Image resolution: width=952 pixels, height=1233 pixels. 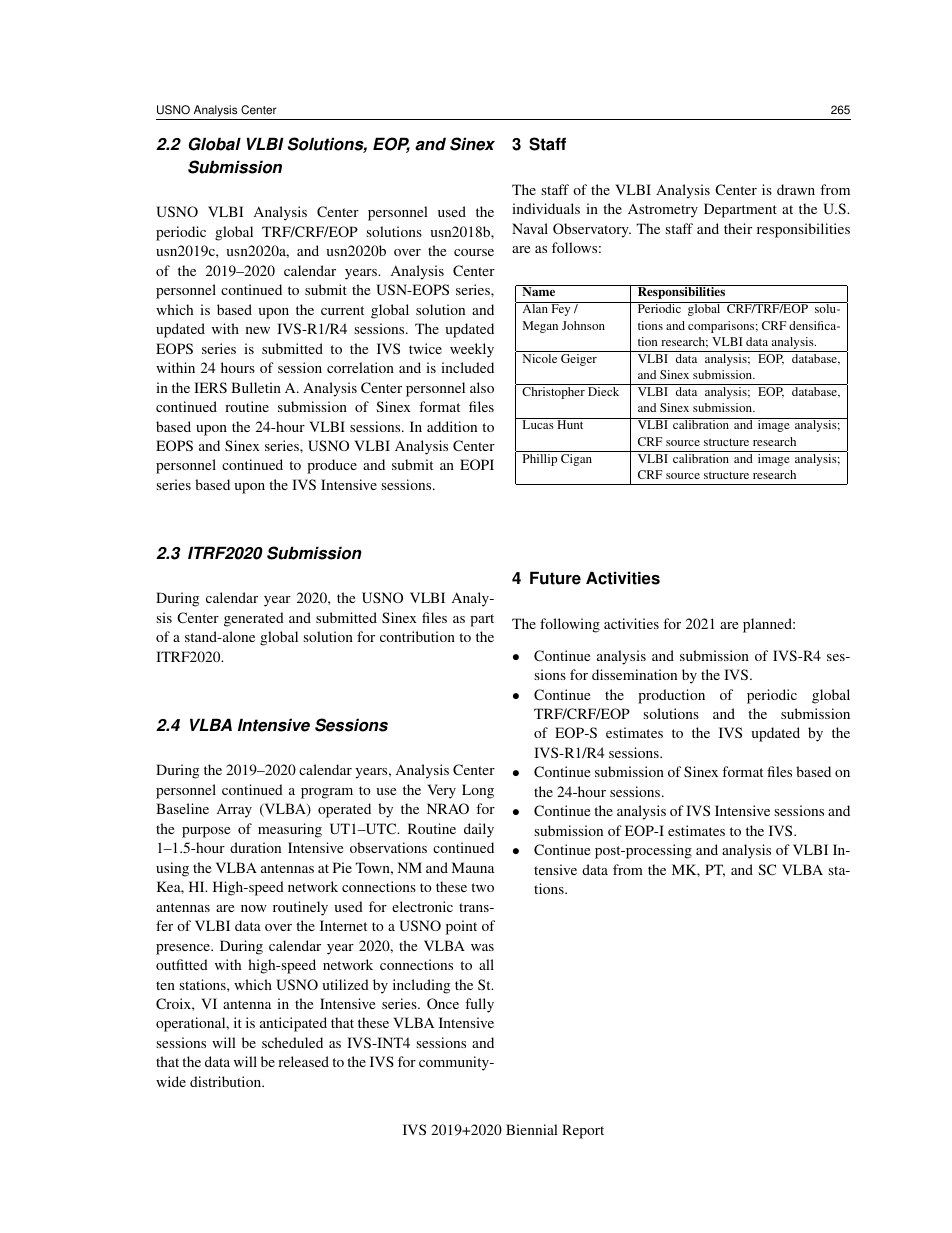 What do you see at coordinates (474, 252) in the screenshot?
I see `course` at bounding box center [474, 252].
